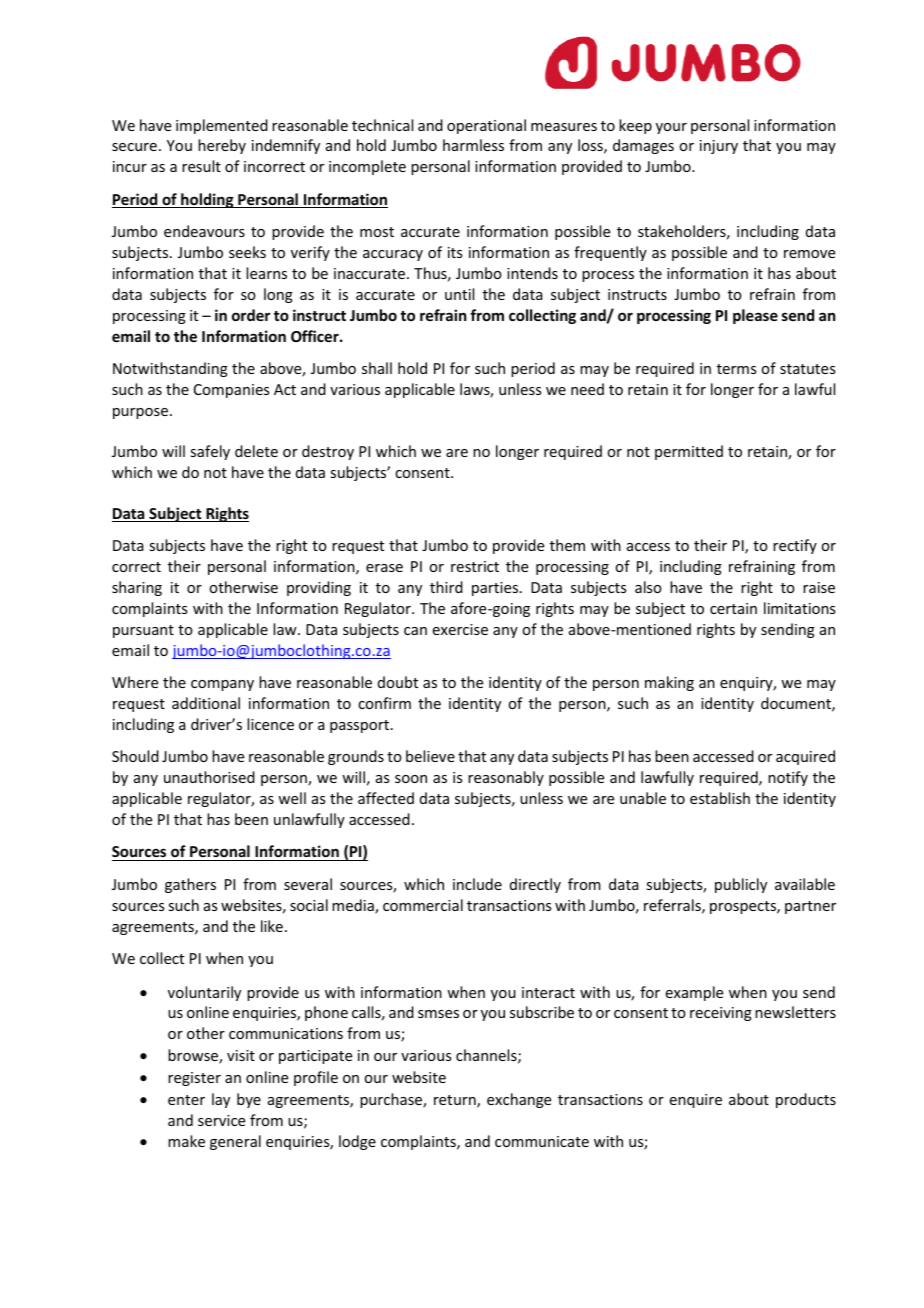 The height and width of the page is (1308, 924). What do you see at coordinates (222, 146) in the page?
I see `hereby` at bounding box center [222, 146].
